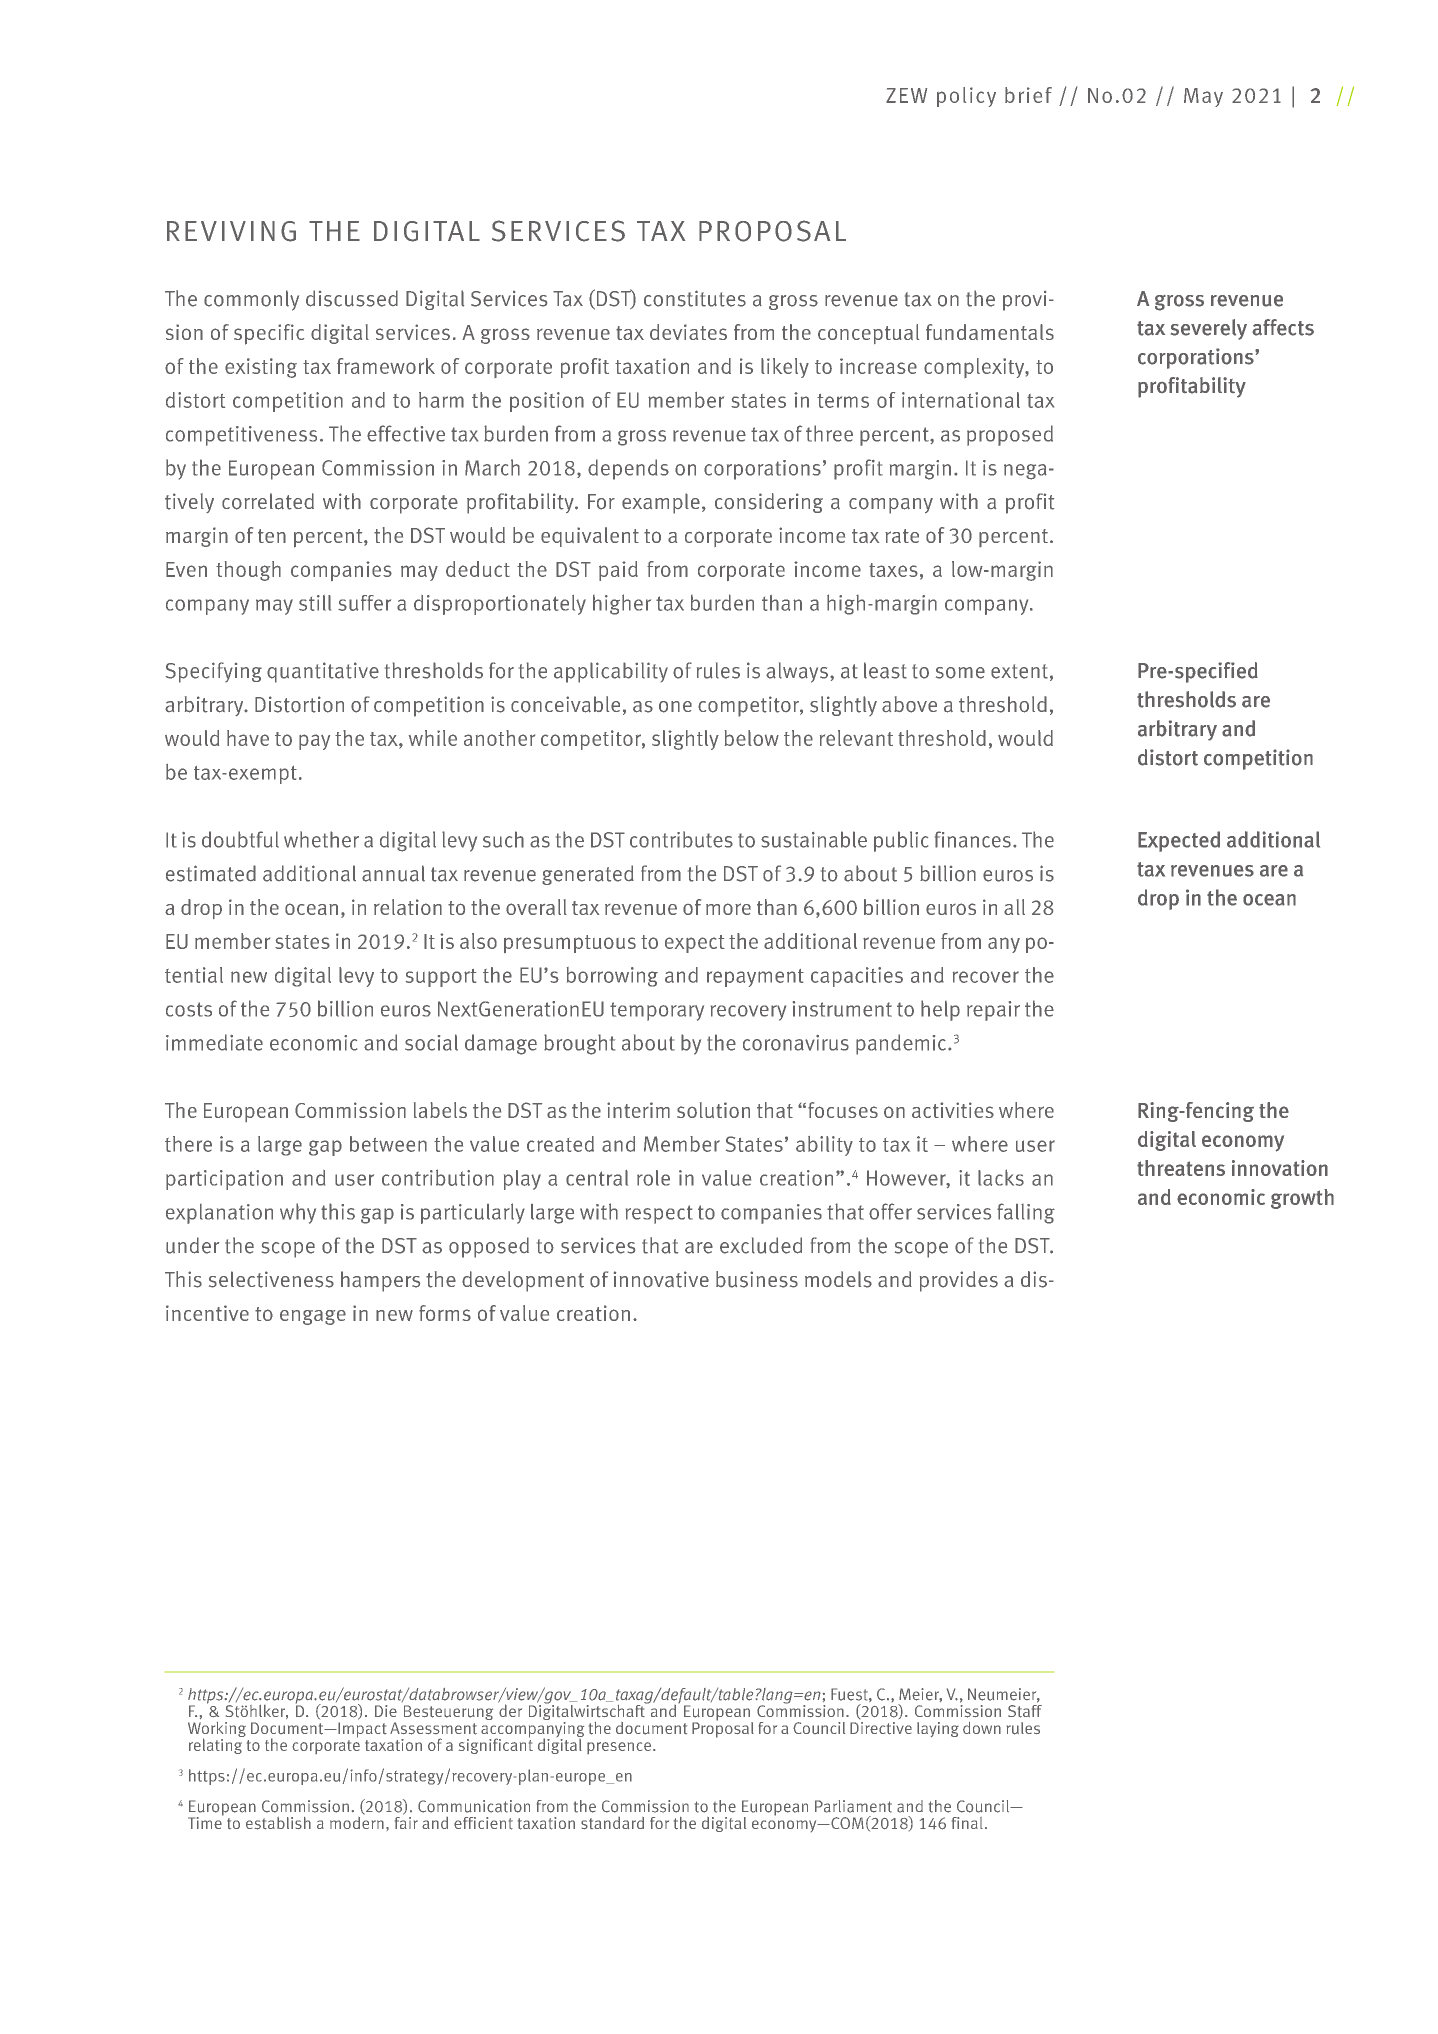 This page has width=1438, height=2034. What do you see at coordinates (408, 907) in the page?
I see `relation` at bounding box center [408, 907].
